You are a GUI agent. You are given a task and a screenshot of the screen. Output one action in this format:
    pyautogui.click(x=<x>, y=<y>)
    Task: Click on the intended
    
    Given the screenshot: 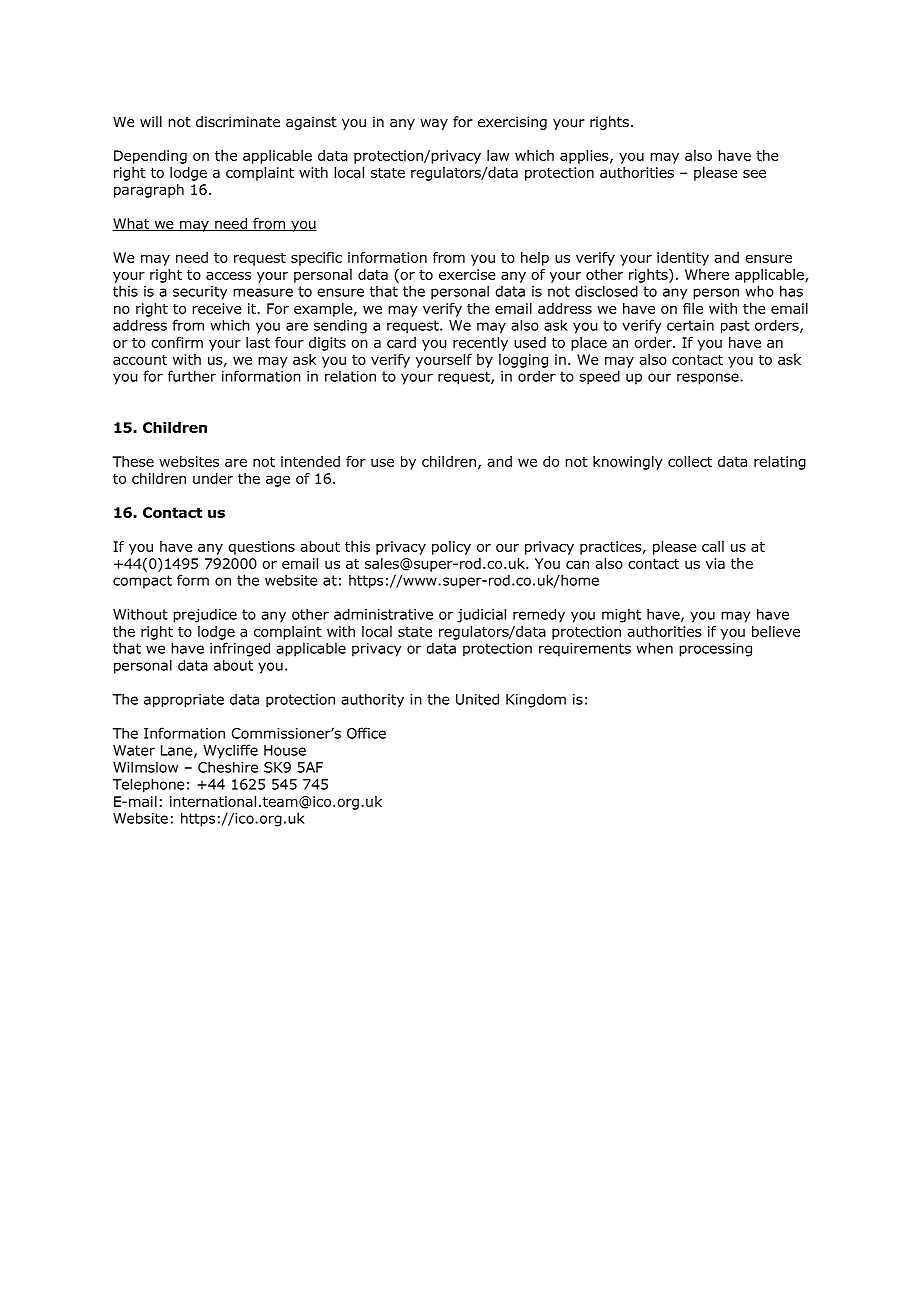 What is the action you would take?
    pyautogui.click(x=310, y=461)
